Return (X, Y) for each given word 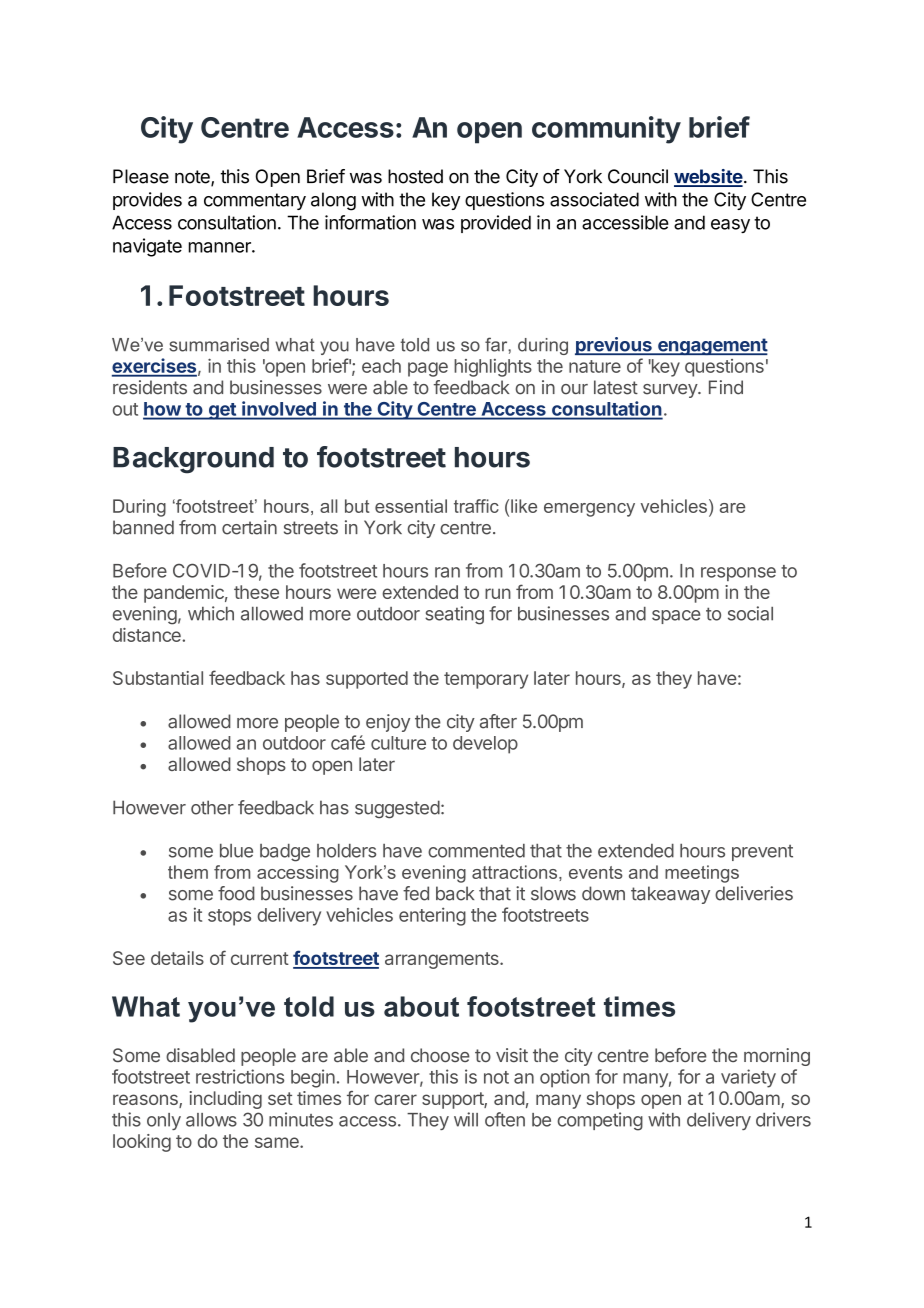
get (222, 411)
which (211, 613)
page (428, 369)
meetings (702, 874)
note (193, 178)
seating (454, 615)
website (708, 177)
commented (476, 851)
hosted (415, 176)
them (188, 872)
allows (211, 1120)
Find (726, 387)
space (676, 617)
